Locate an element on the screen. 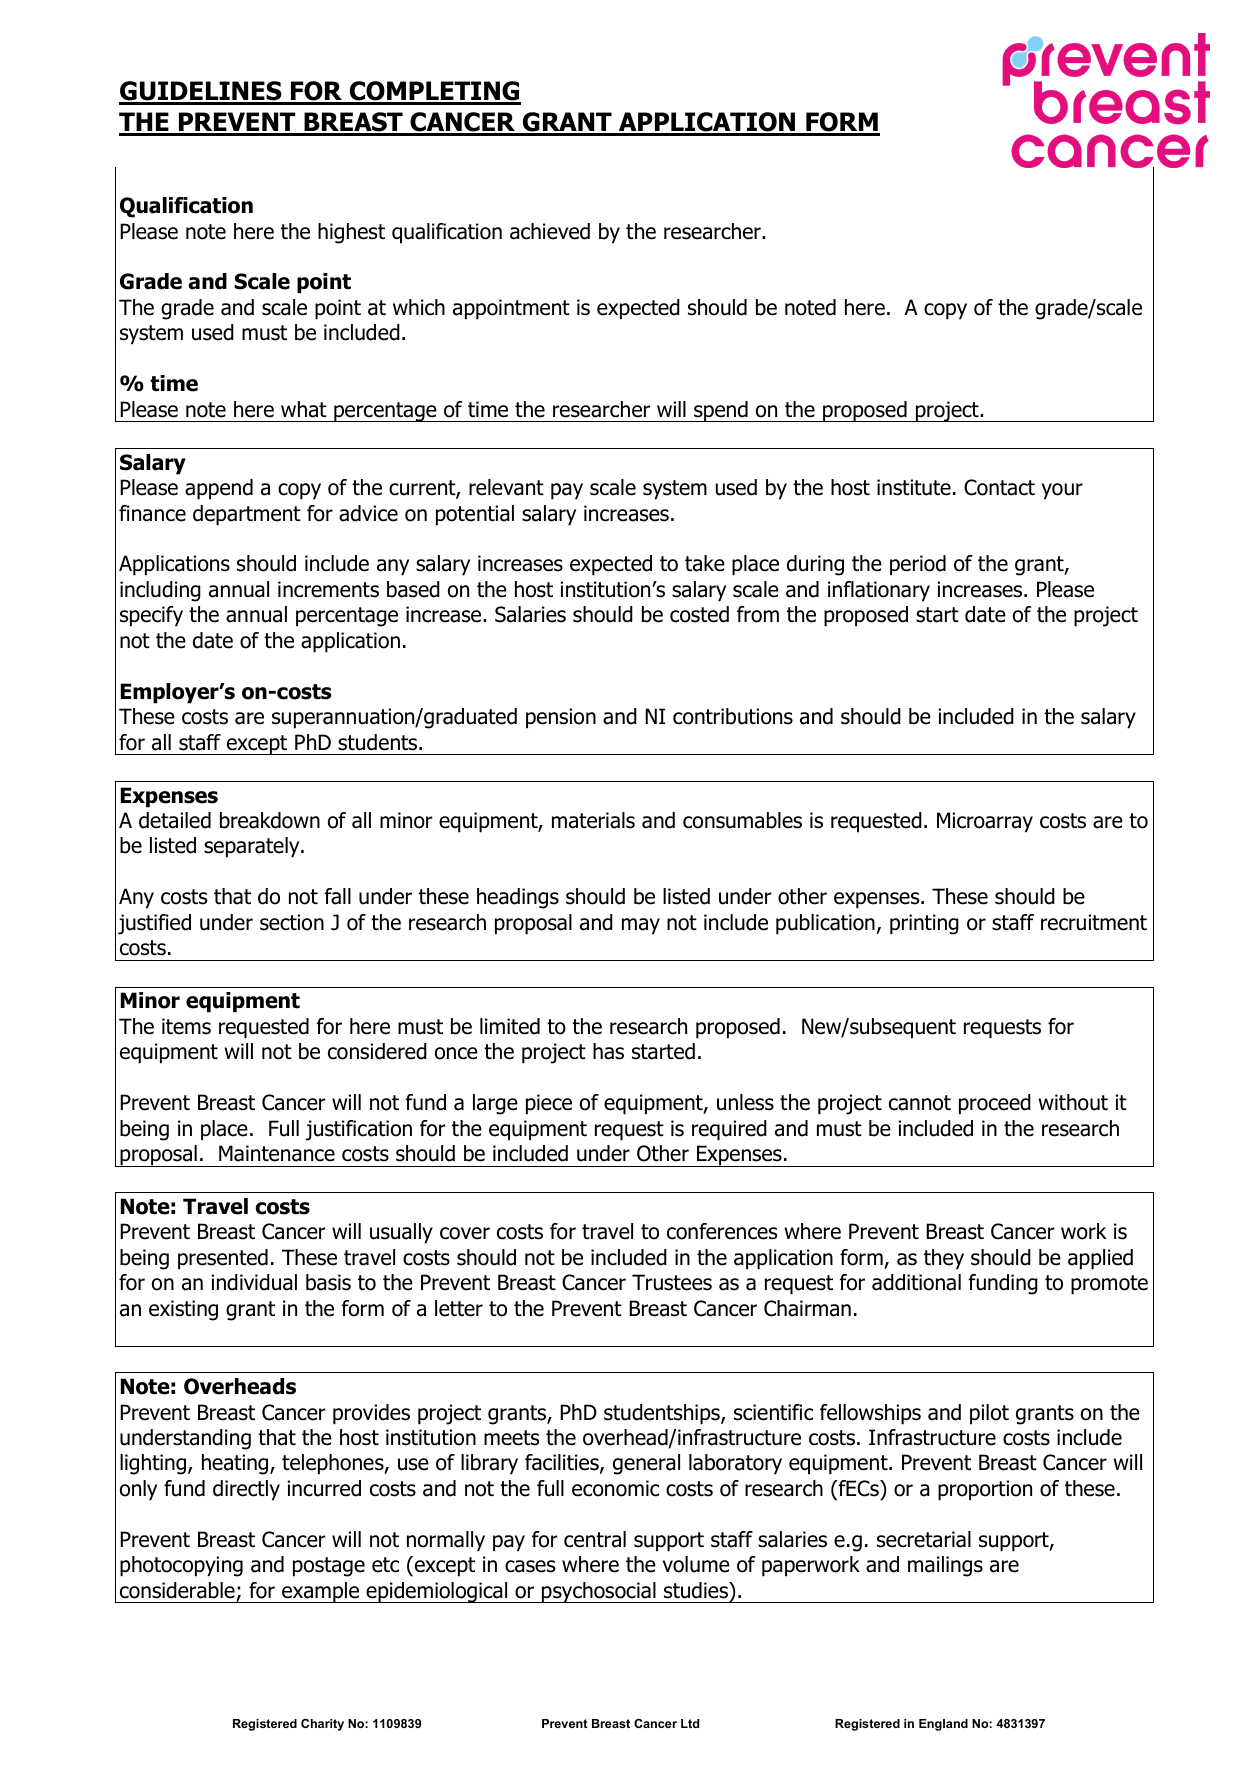 The width and height of the screenshot is (1254, 1775). achieved is located at coordinates (550, 231).
